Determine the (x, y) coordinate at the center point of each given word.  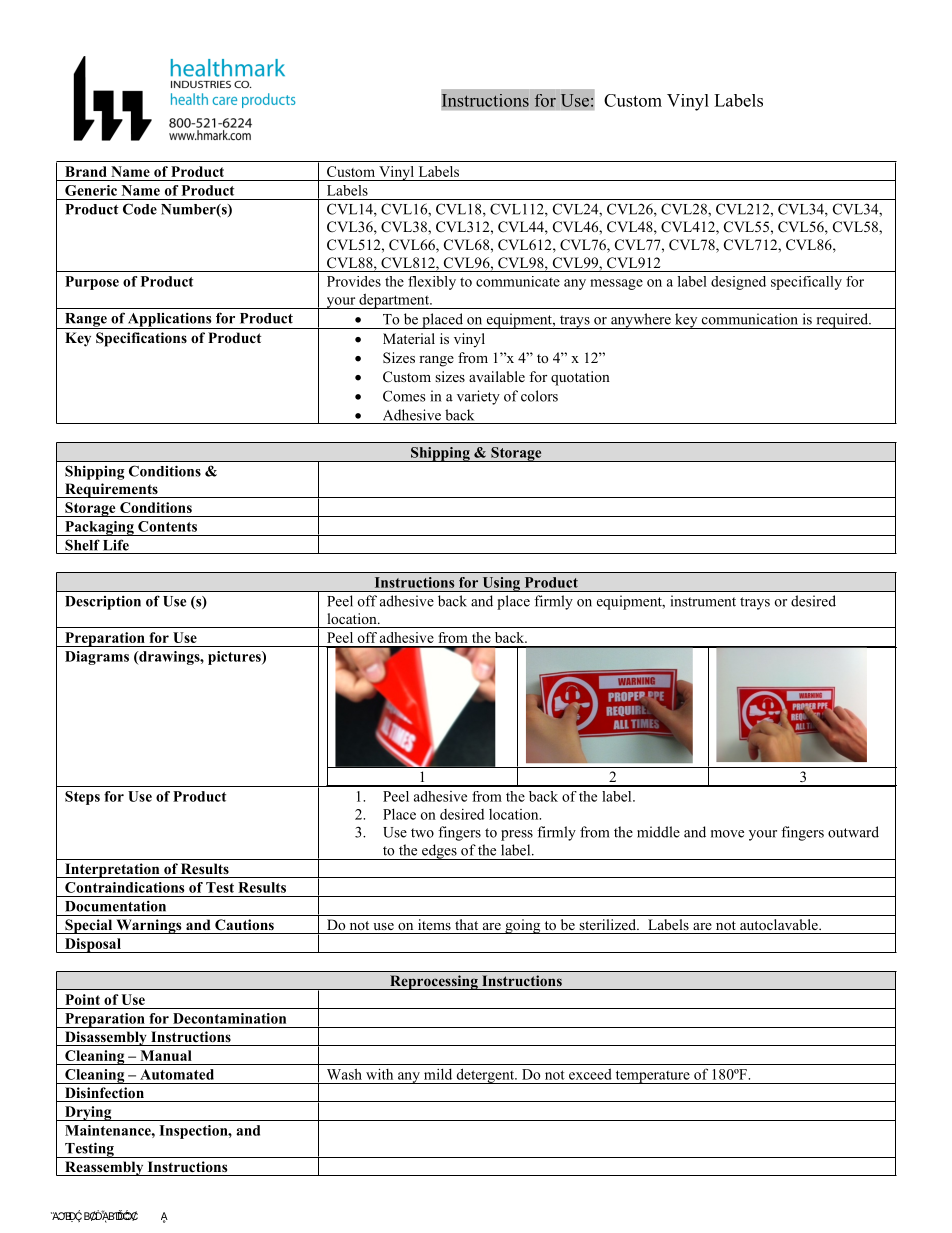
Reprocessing (434, 982)
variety (478, 397)
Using (501, 584)
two (422, 833)
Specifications (141, 339)
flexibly (432, 283)
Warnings (149, 926)
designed (738, 283)
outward (853, 832)
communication (750, 319)
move (727, 834)
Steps (82, 798)
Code (140, 209)
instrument (703, 601)
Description (103, 602)
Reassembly (104, 1168)
